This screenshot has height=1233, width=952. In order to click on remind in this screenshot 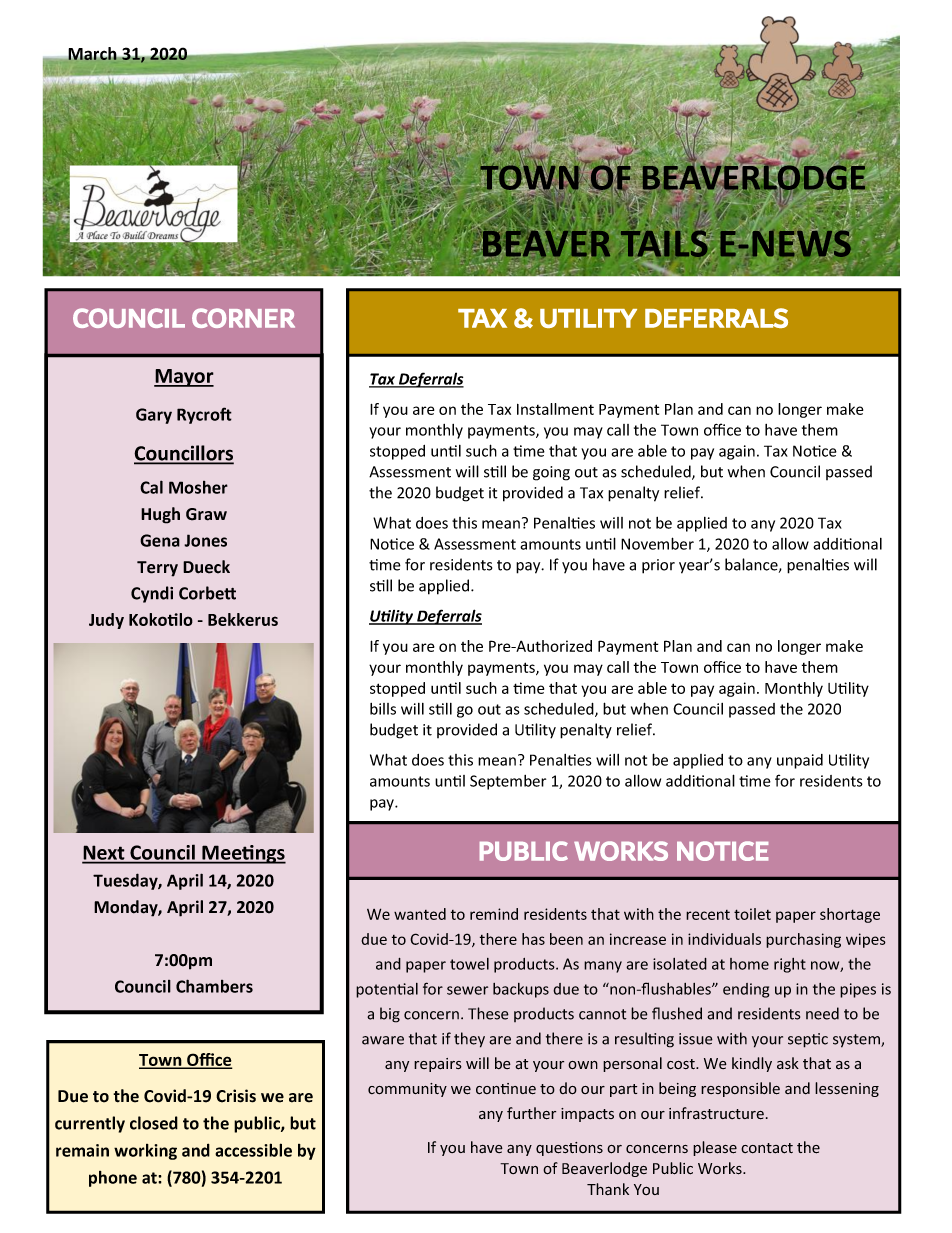, I will do `click(494, 914)`.
